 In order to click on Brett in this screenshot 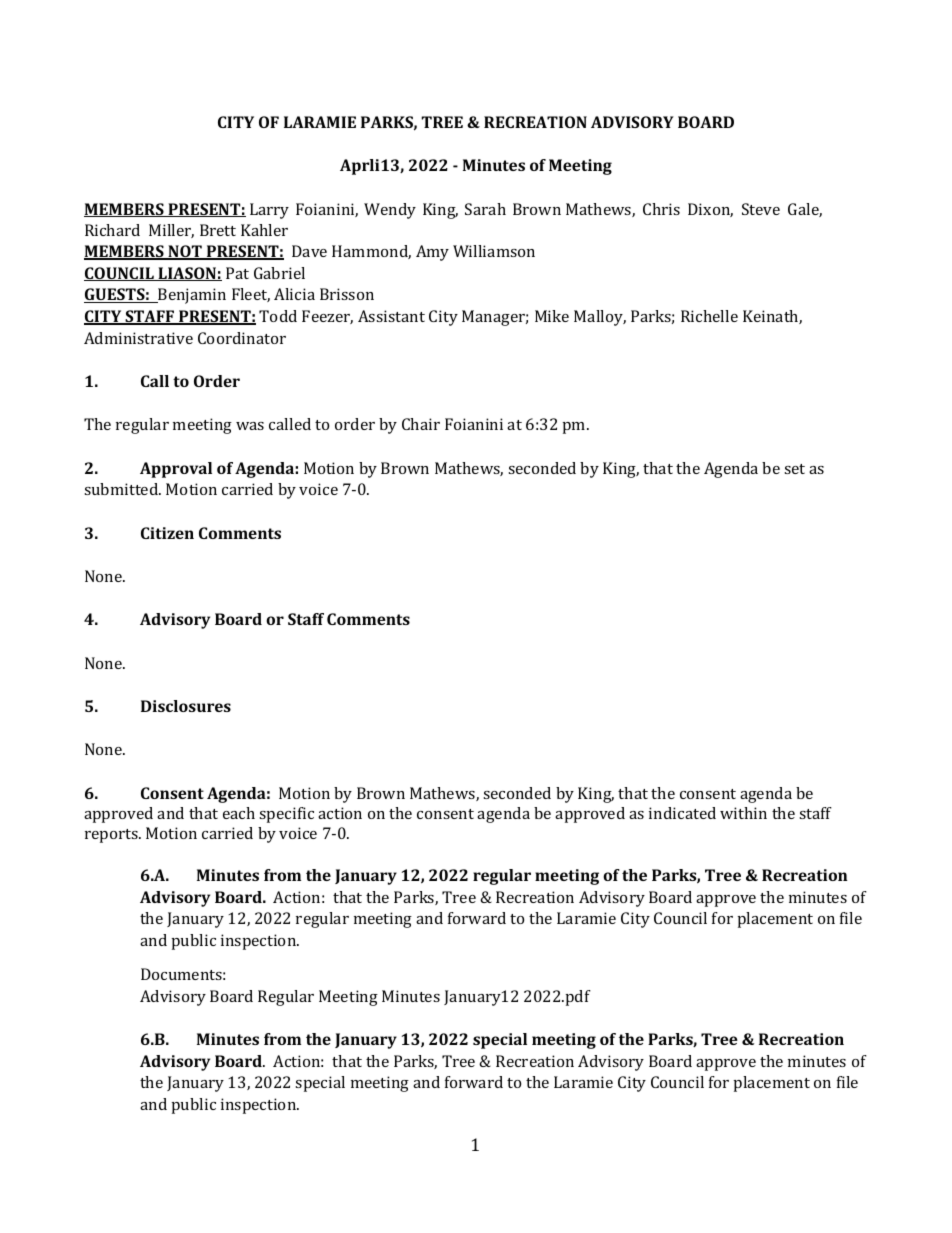, I will do `click(218, 230)`.
